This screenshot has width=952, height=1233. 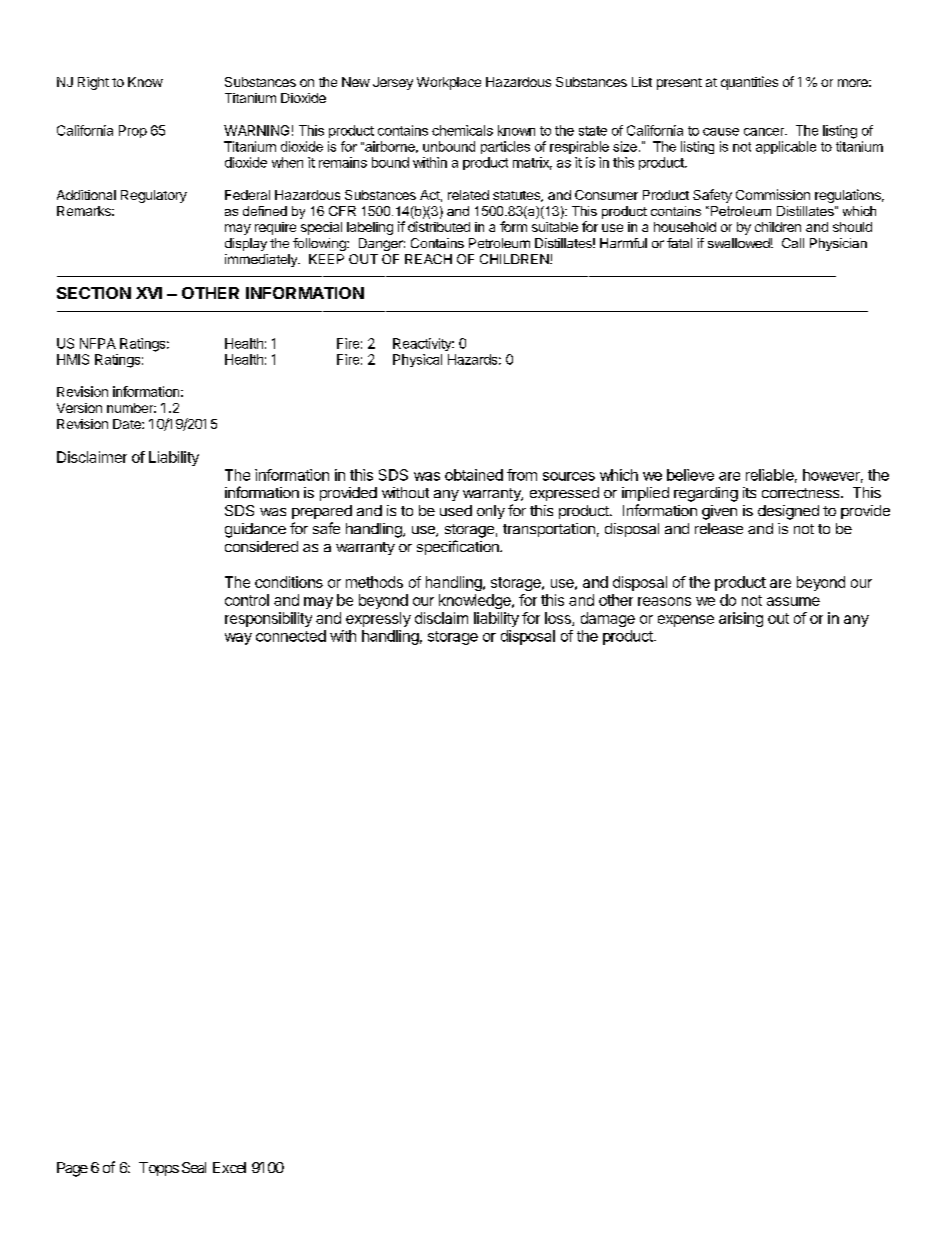 I want to click on Seal, so click(x=194, y=1167).
